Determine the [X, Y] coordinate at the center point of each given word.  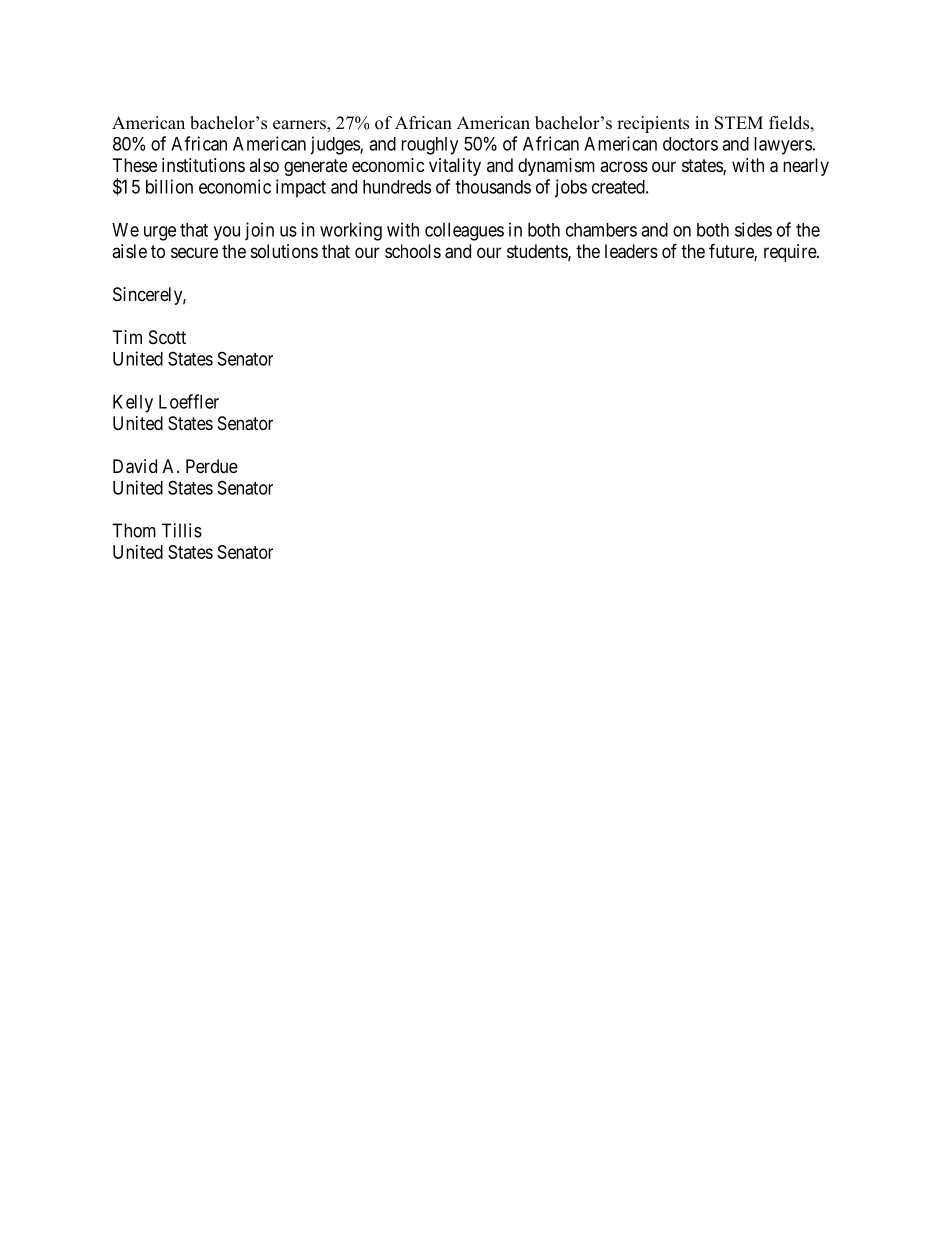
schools [413, 251]
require [791, 253]
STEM [739, 123]
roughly [429, 146]
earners [300, 126]
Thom [134, 530]
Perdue [212, 466]
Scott [167, 337]
